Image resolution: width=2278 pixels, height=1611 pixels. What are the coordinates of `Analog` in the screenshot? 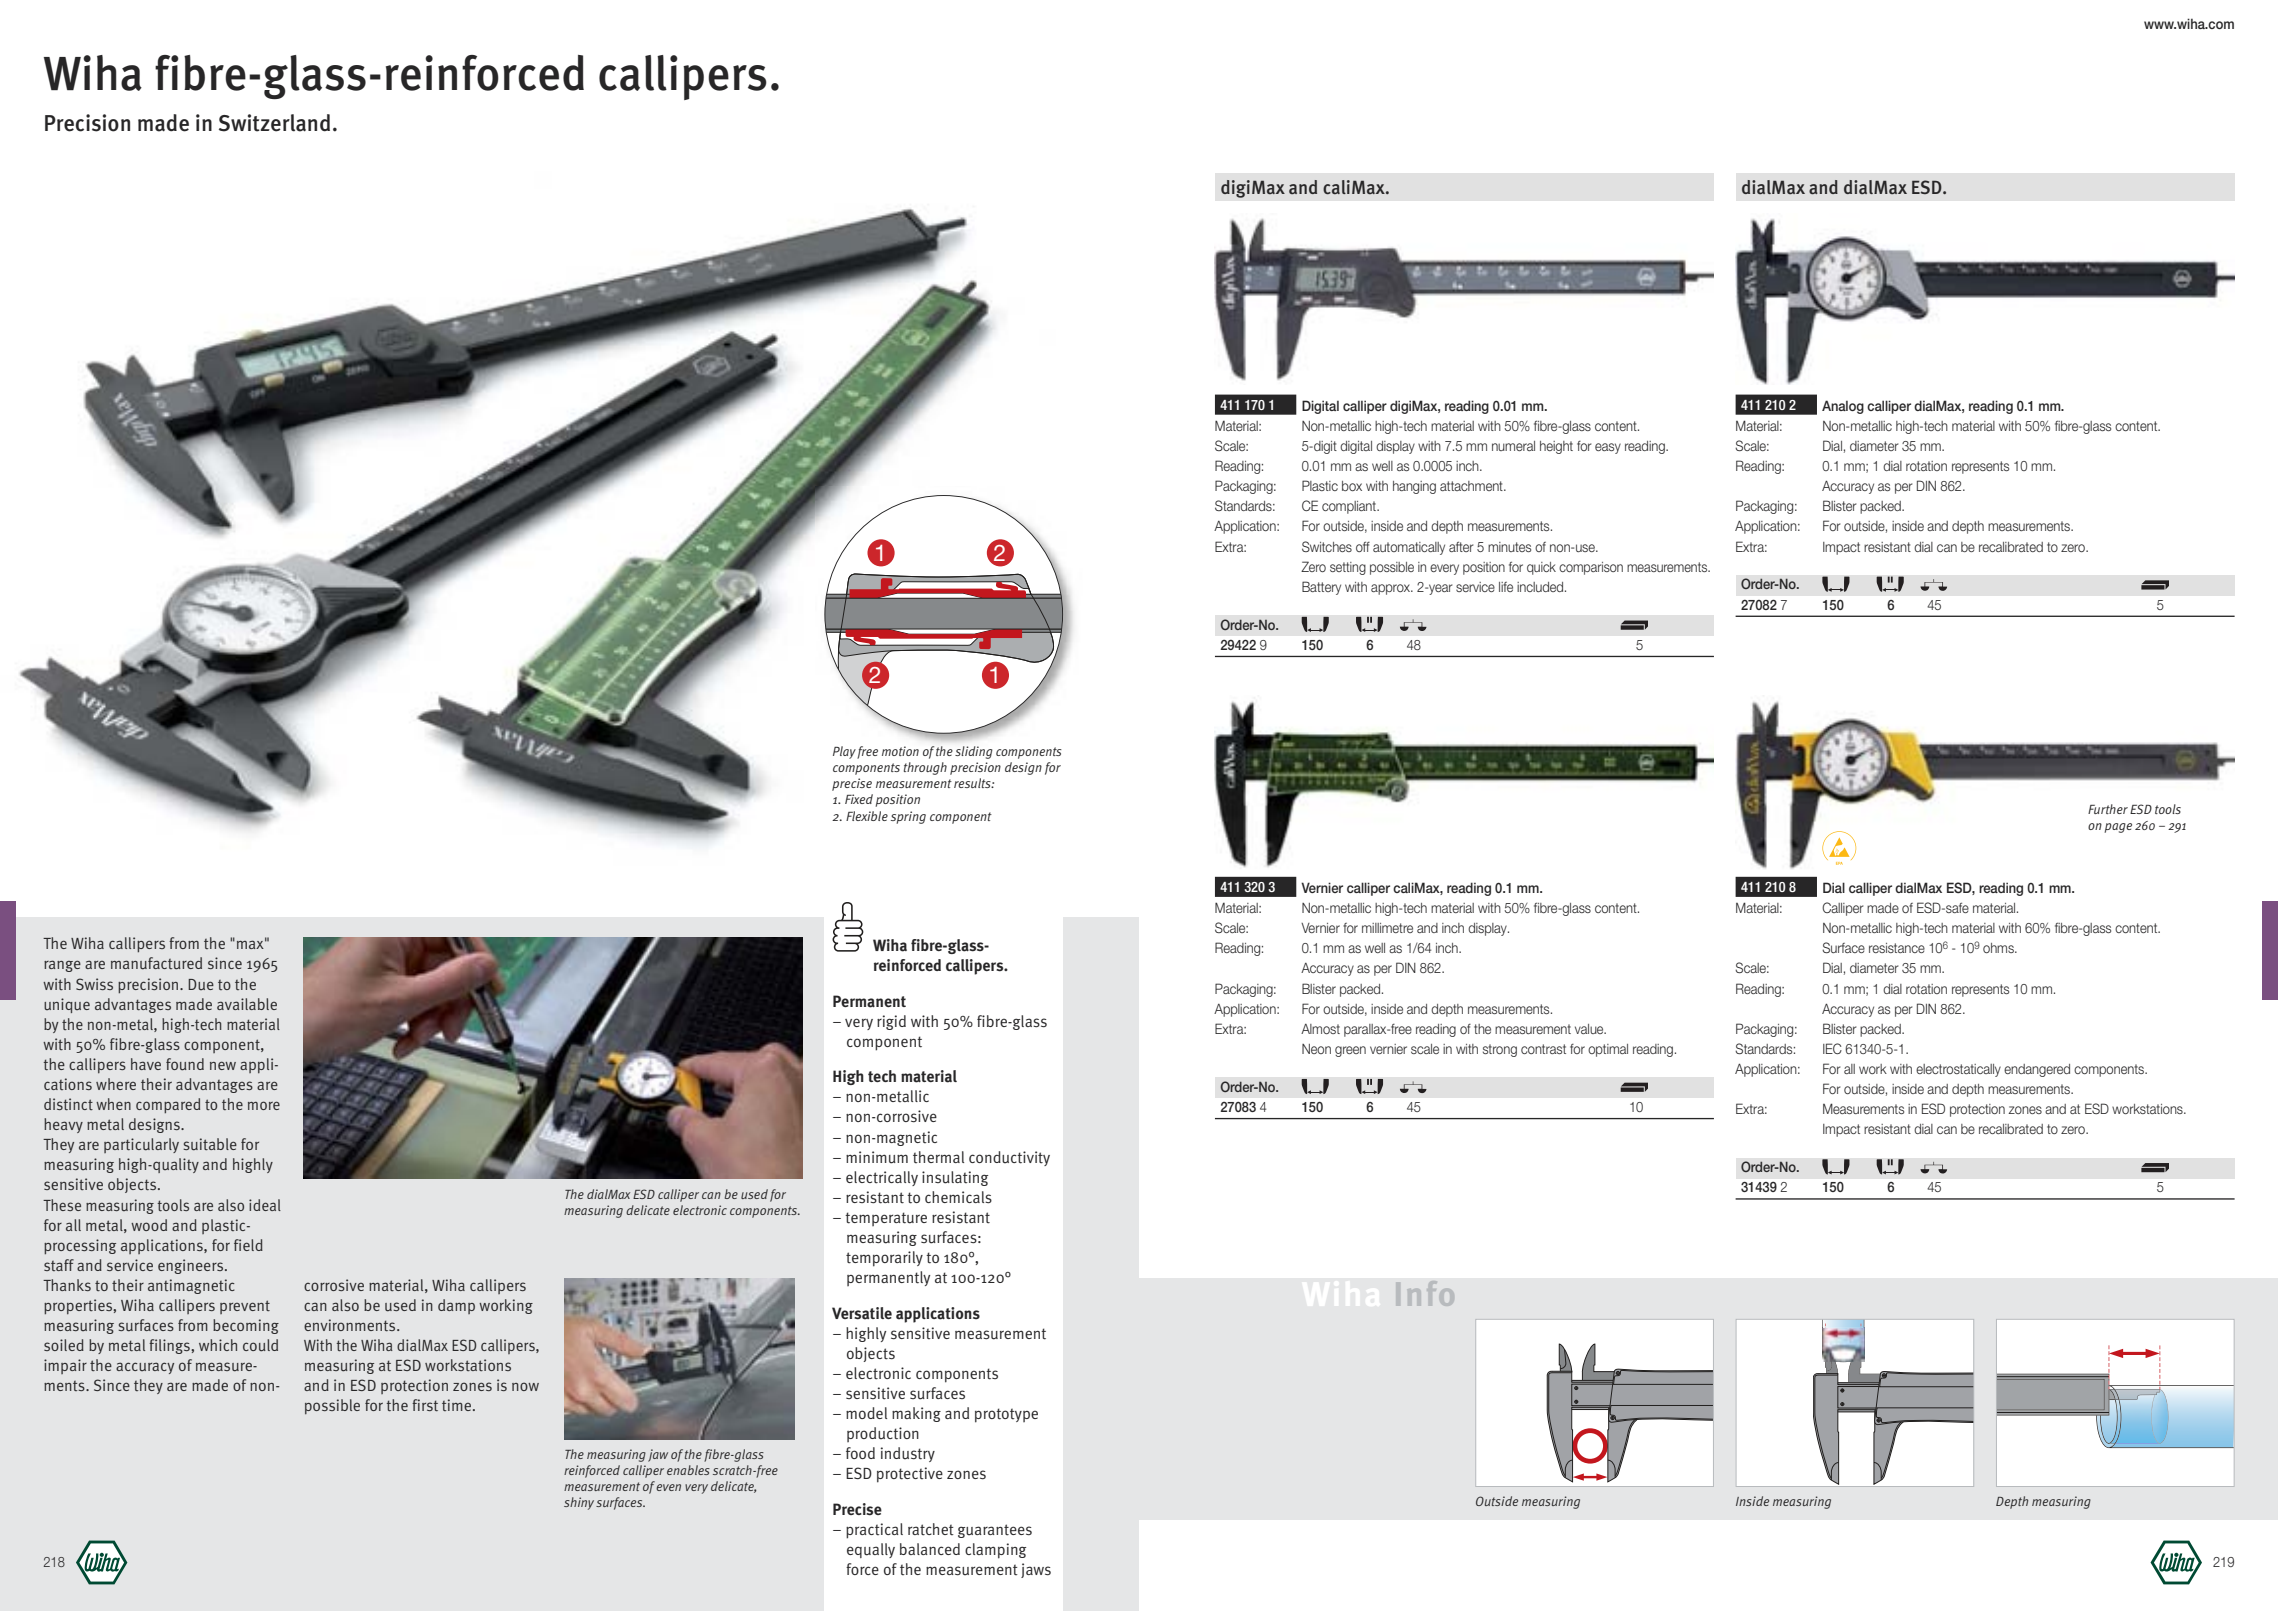 It's located at (1843, 407).
